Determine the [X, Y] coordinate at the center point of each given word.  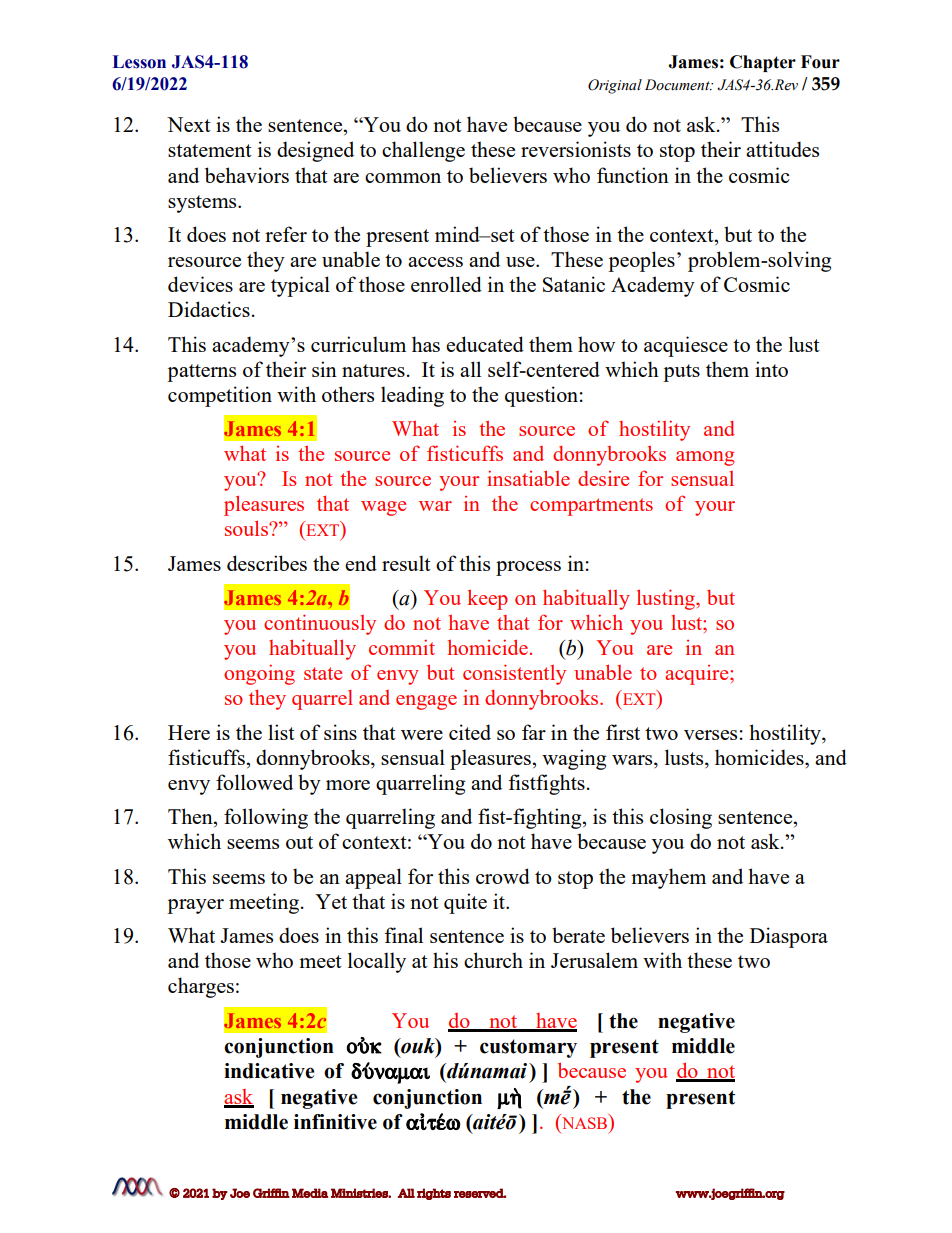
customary [528, 1048]
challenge [423, 151]
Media [310, 1193]
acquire [698, 675]
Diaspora [789, 937]
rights [434, 1194]
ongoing [259, 674]
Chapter [763, 63]
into [771, 369]
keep [487, 600]
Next [189, 124]
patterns [201, 373]
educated [485, 344]
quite [465, 903]
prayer [195, 906]
